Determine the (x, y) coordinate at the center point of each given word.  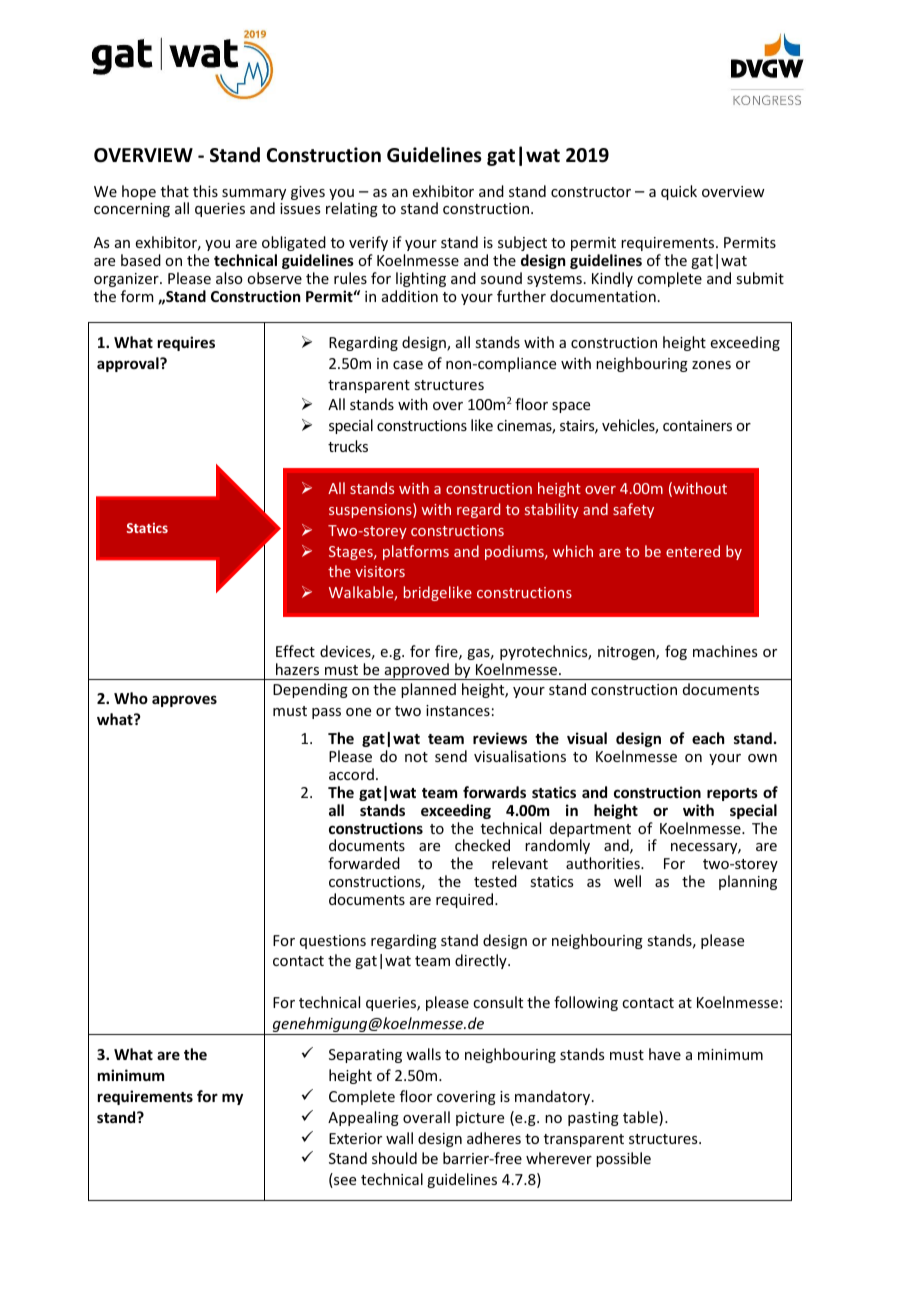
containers (697, 425)
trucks (348, 446)
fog (676, 652)
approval (129, 364)
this (205, 191)
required (466, 900)
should (394, 1158)
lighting (421, 279)
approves (184, 701)
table (641, 1118)
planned (428, 690)
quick (679, 192)
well (627, 881)
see (344, 1182)
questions (333, 942)
